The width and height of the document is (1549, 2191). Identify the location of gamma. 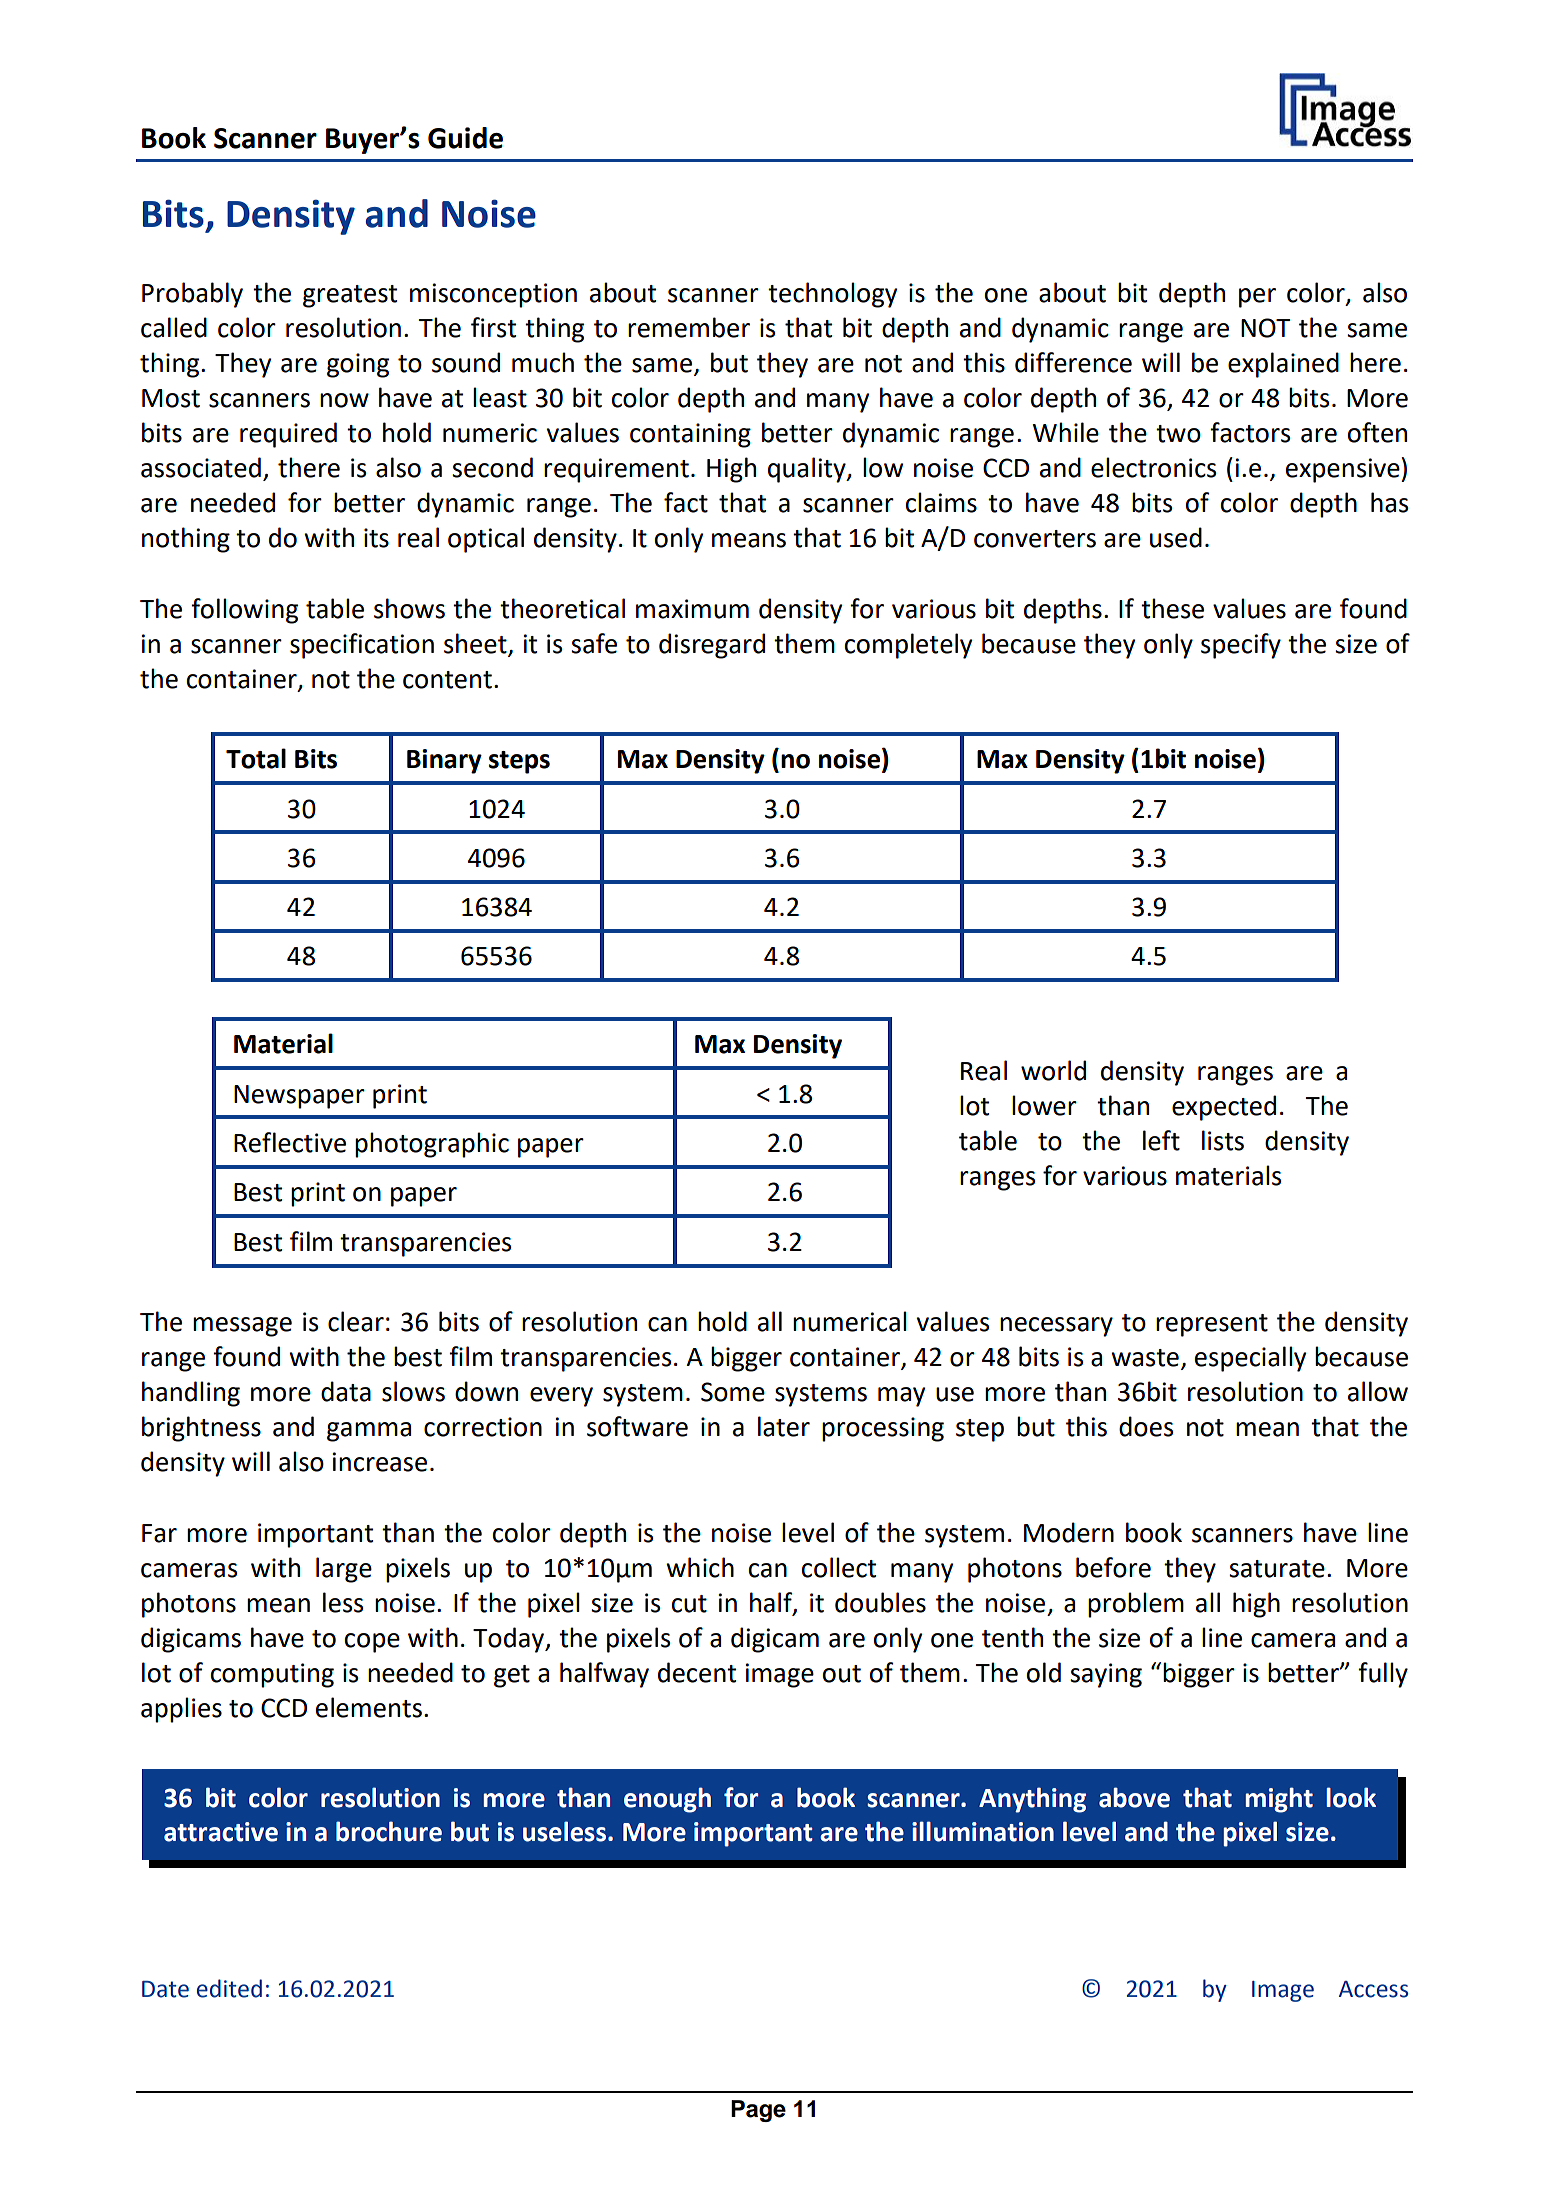
(369, 1432).
